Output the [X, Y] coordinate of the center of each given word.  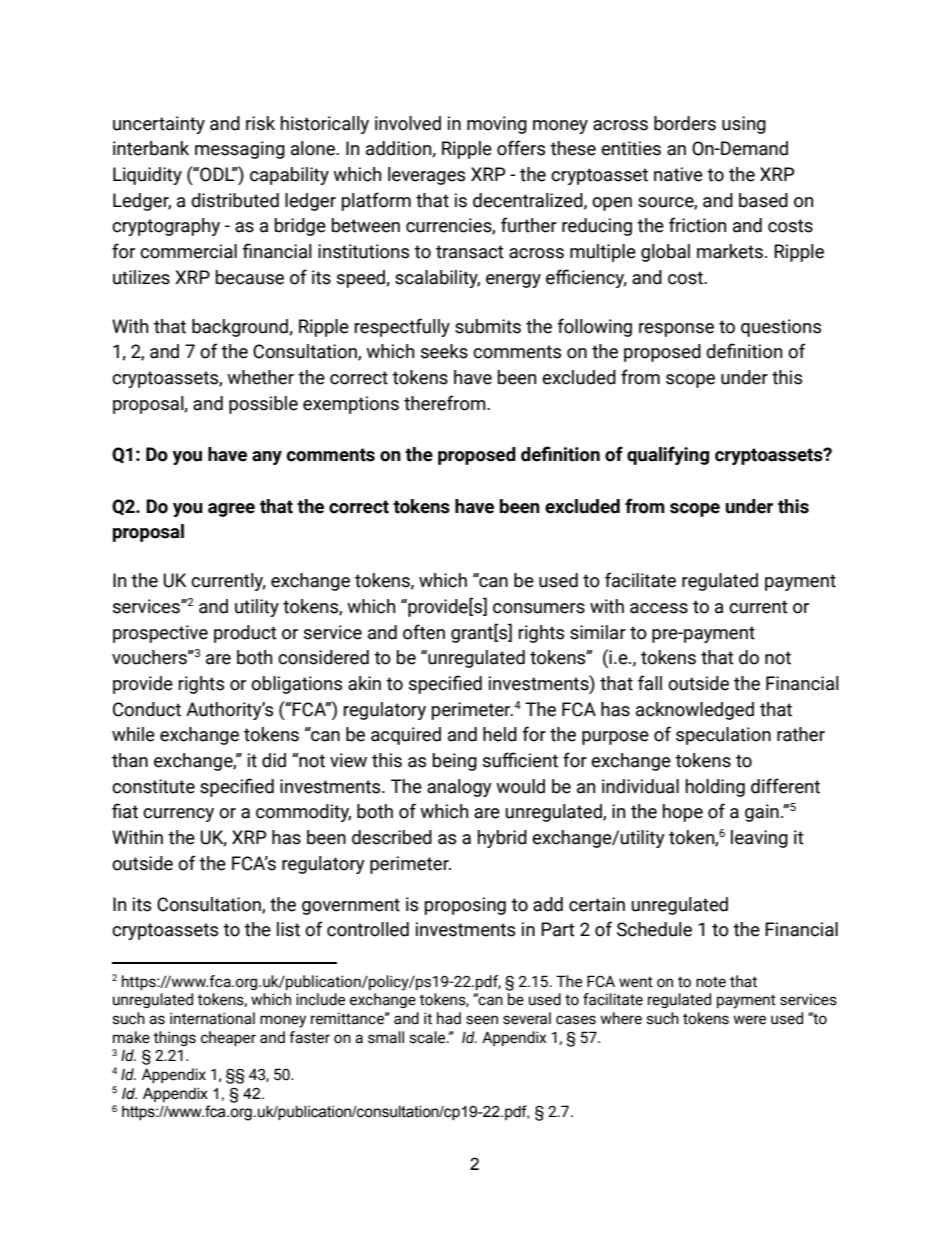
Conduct [147, 709]
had [449, 1018]
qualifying [668, 455]
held [500, 734]
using [744, 125]
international [212, 1018]
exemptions [351, 405]
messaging [240, 150]
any [267, 458]
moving [497, 125]
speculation [723, 736]
